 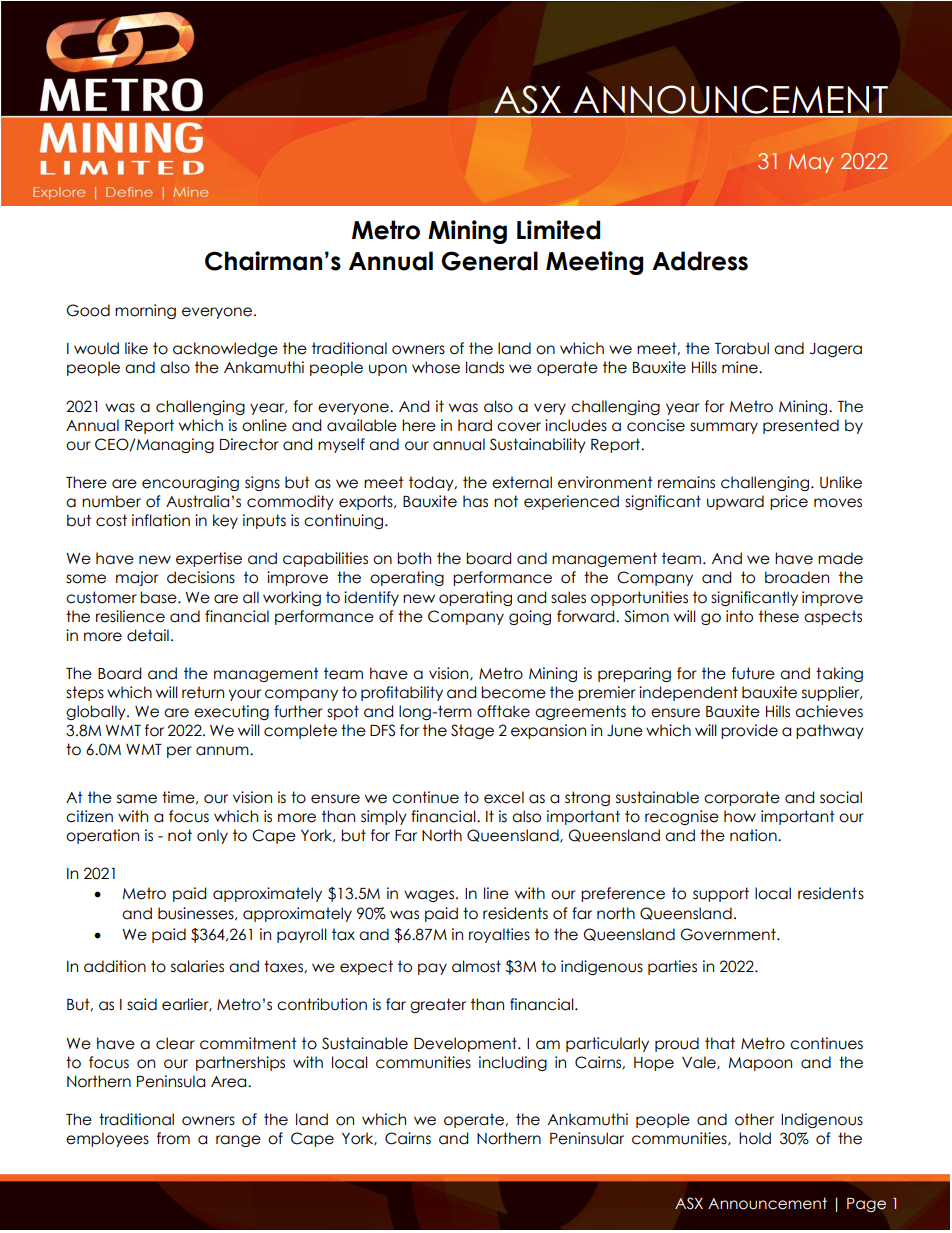 What do you see at coordinates (558, 230) in the screenshot?
I see `Limited` at bounding box center [558, 230].
